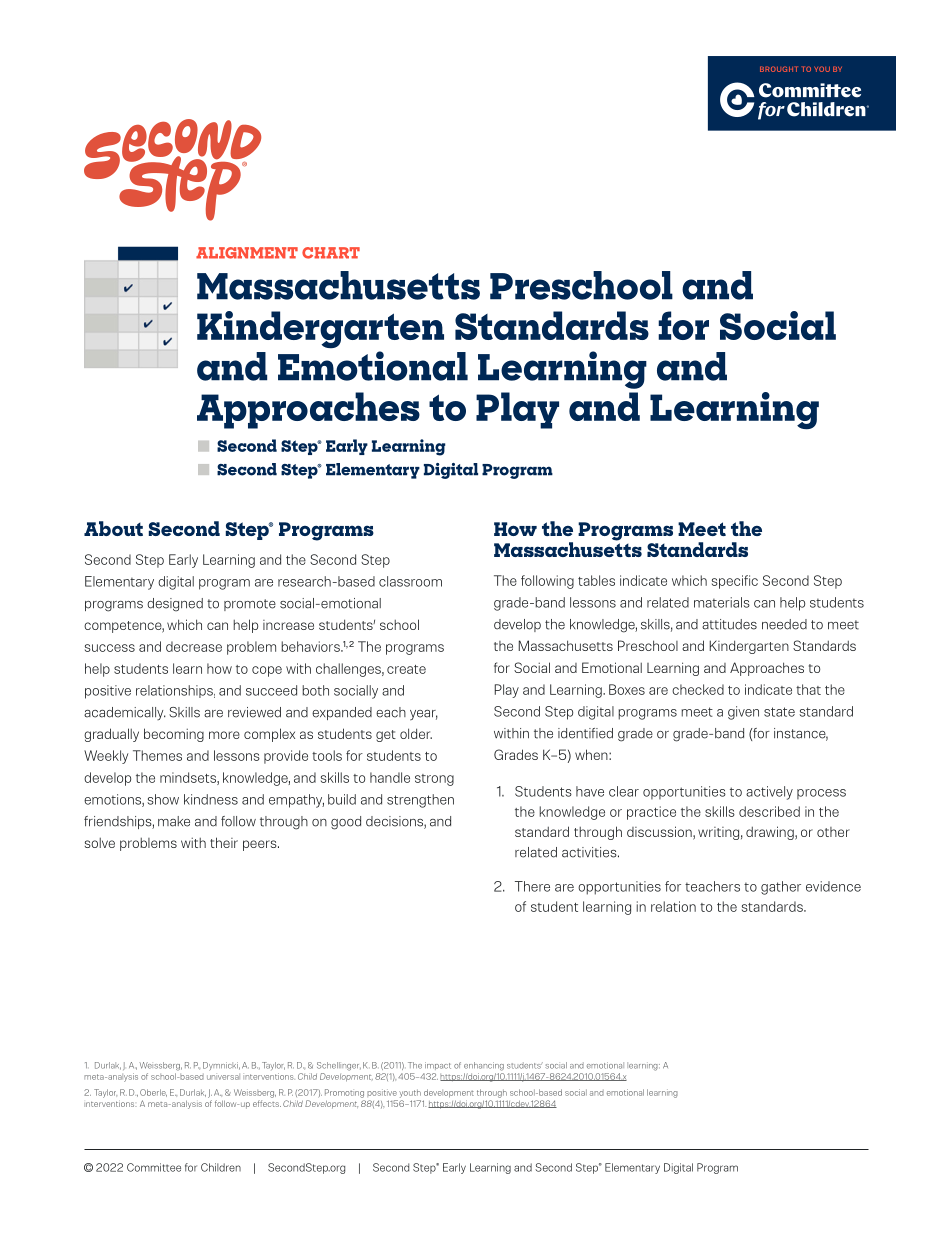  I want to click on enhancing, so click(484, 1066).
